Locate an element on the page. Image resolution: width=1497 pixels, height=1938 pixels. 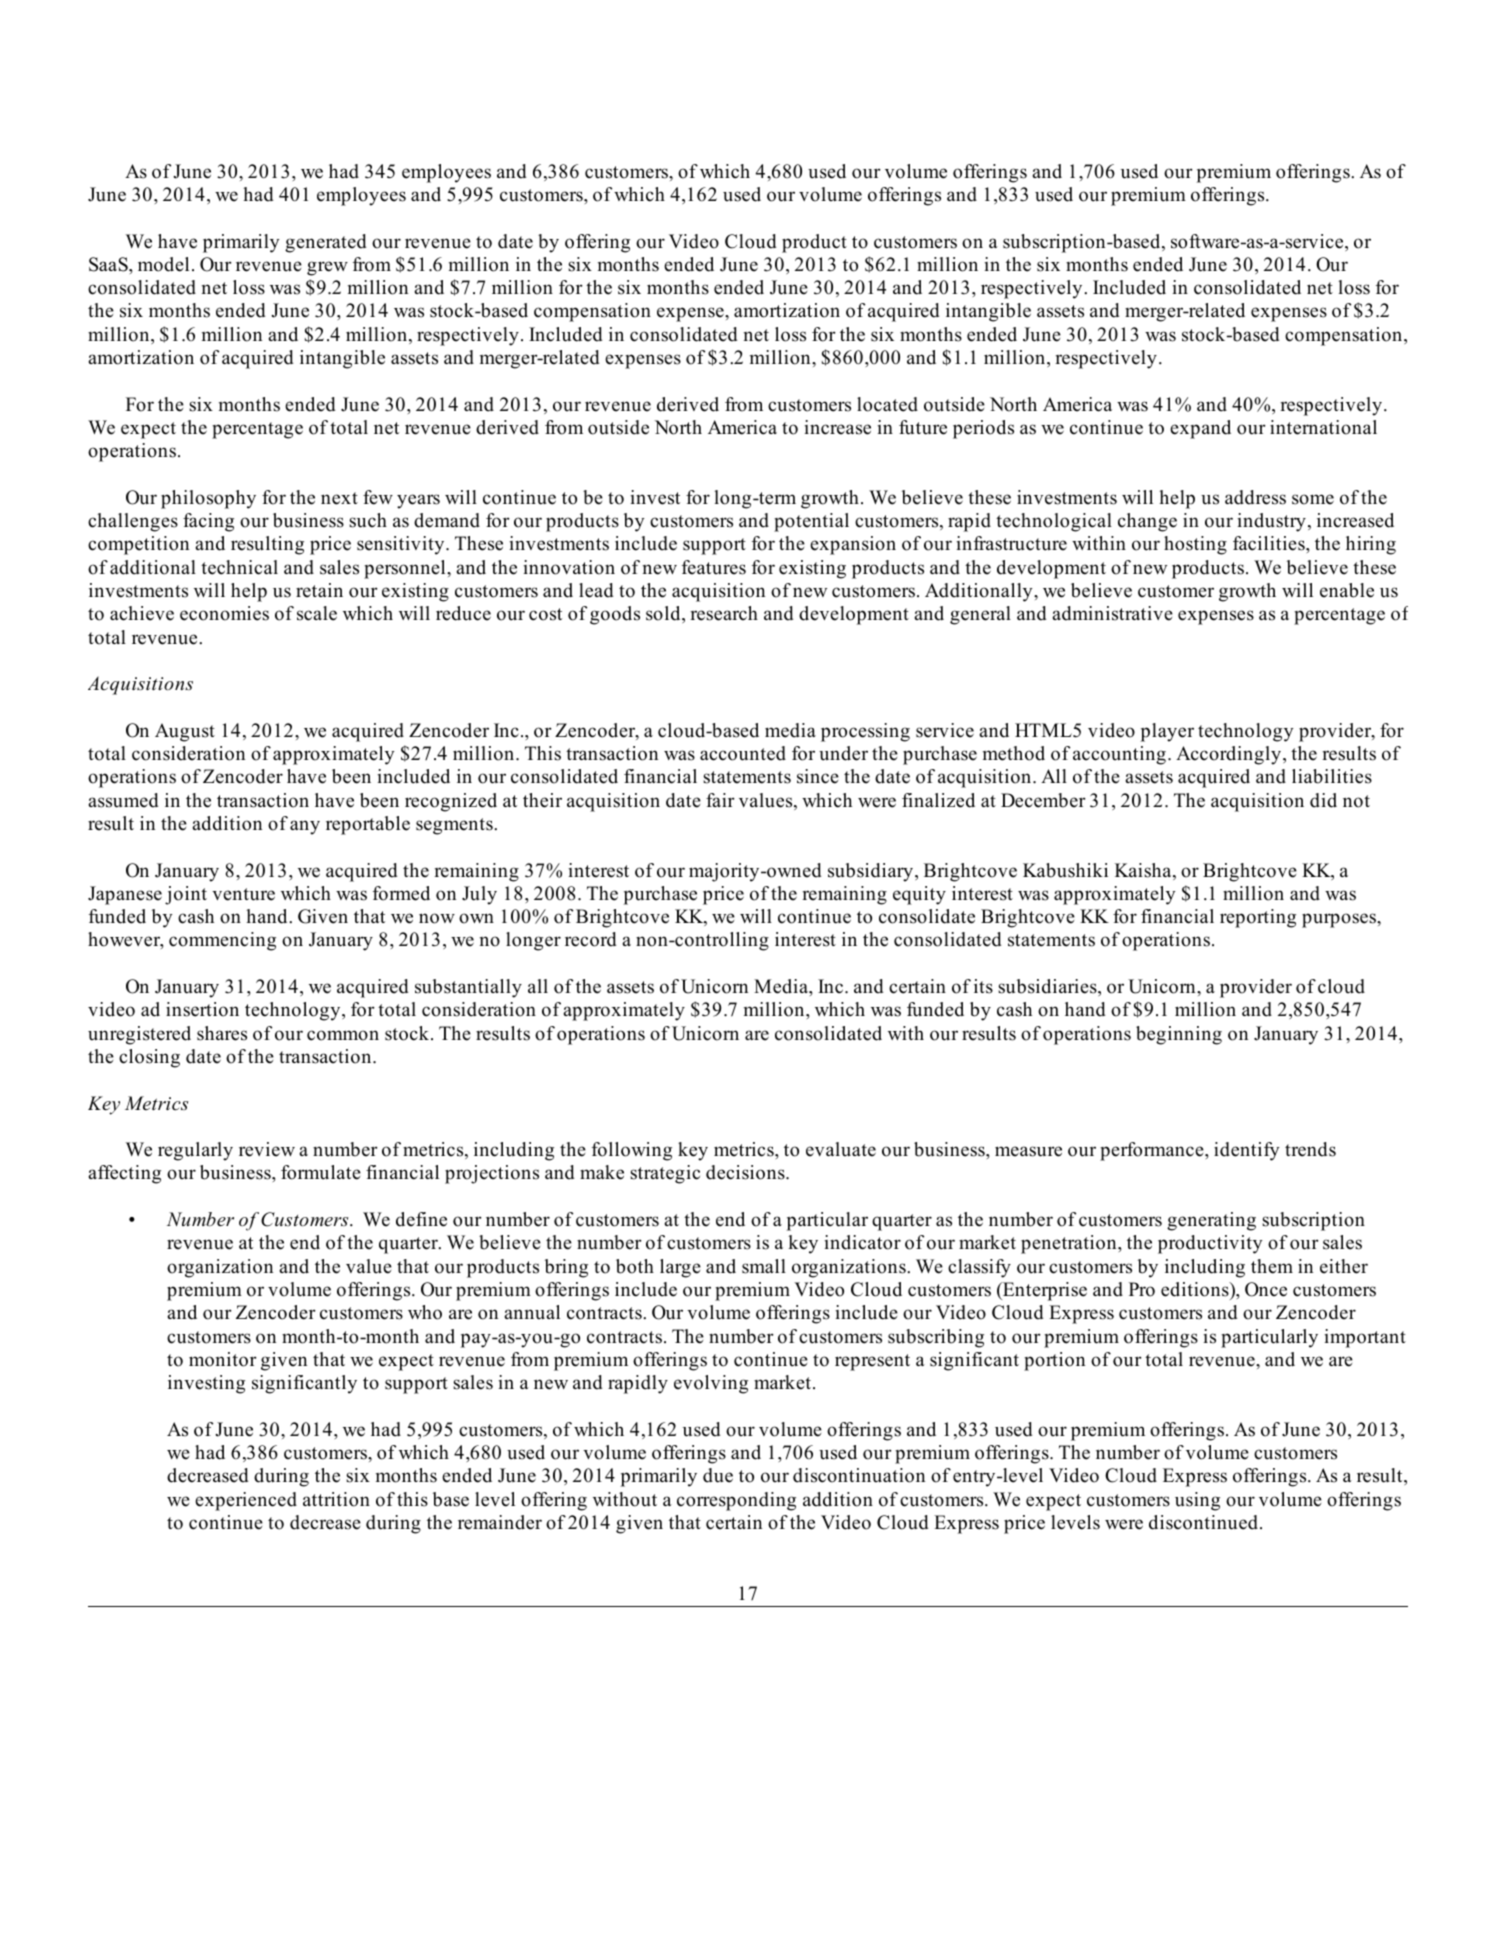
research is located at coordinates (724, 613).
